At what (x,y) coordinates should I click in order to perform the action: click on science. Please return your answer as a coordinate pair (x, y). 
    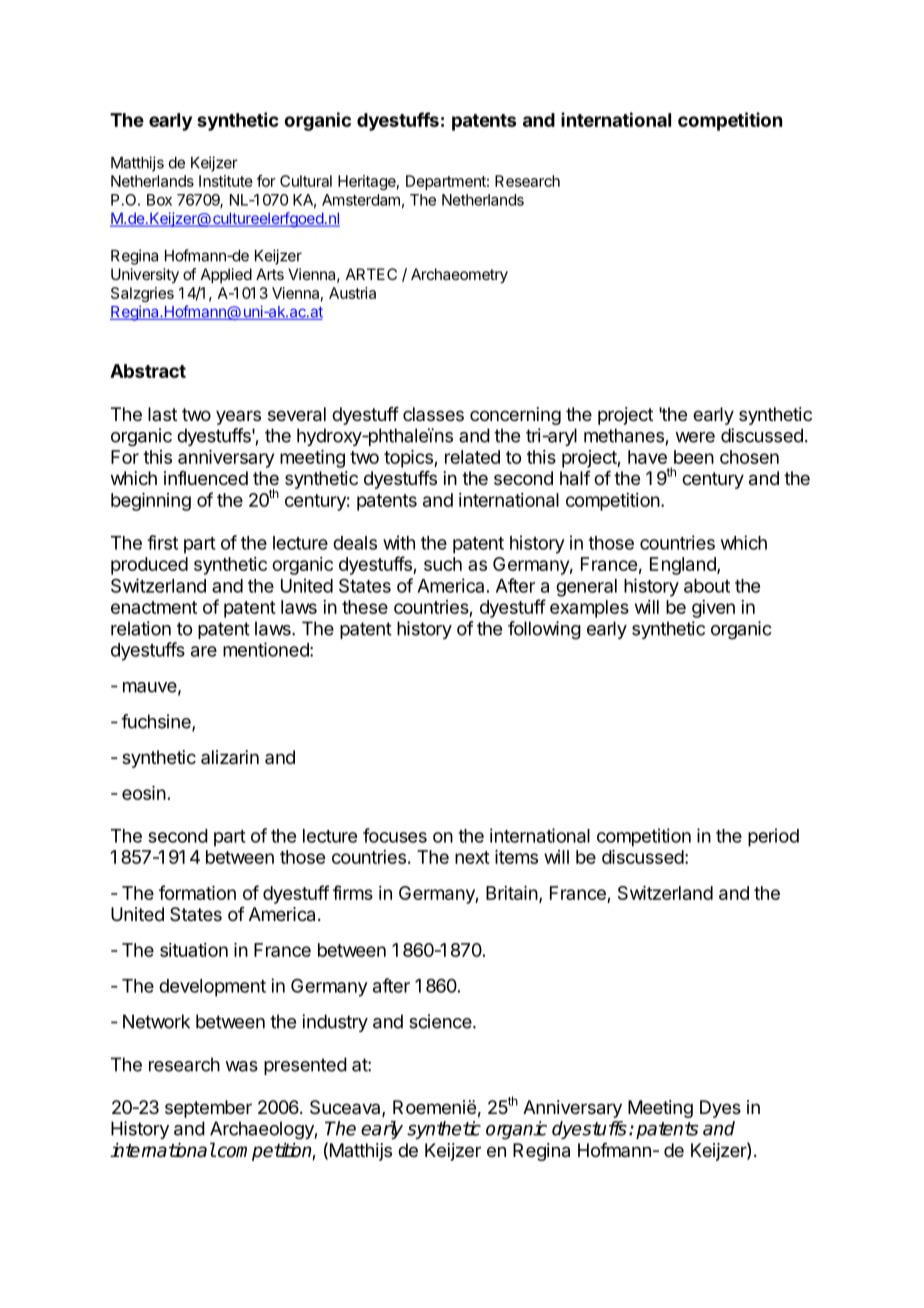
    Looking at the image, I should click on (440, 1021).
